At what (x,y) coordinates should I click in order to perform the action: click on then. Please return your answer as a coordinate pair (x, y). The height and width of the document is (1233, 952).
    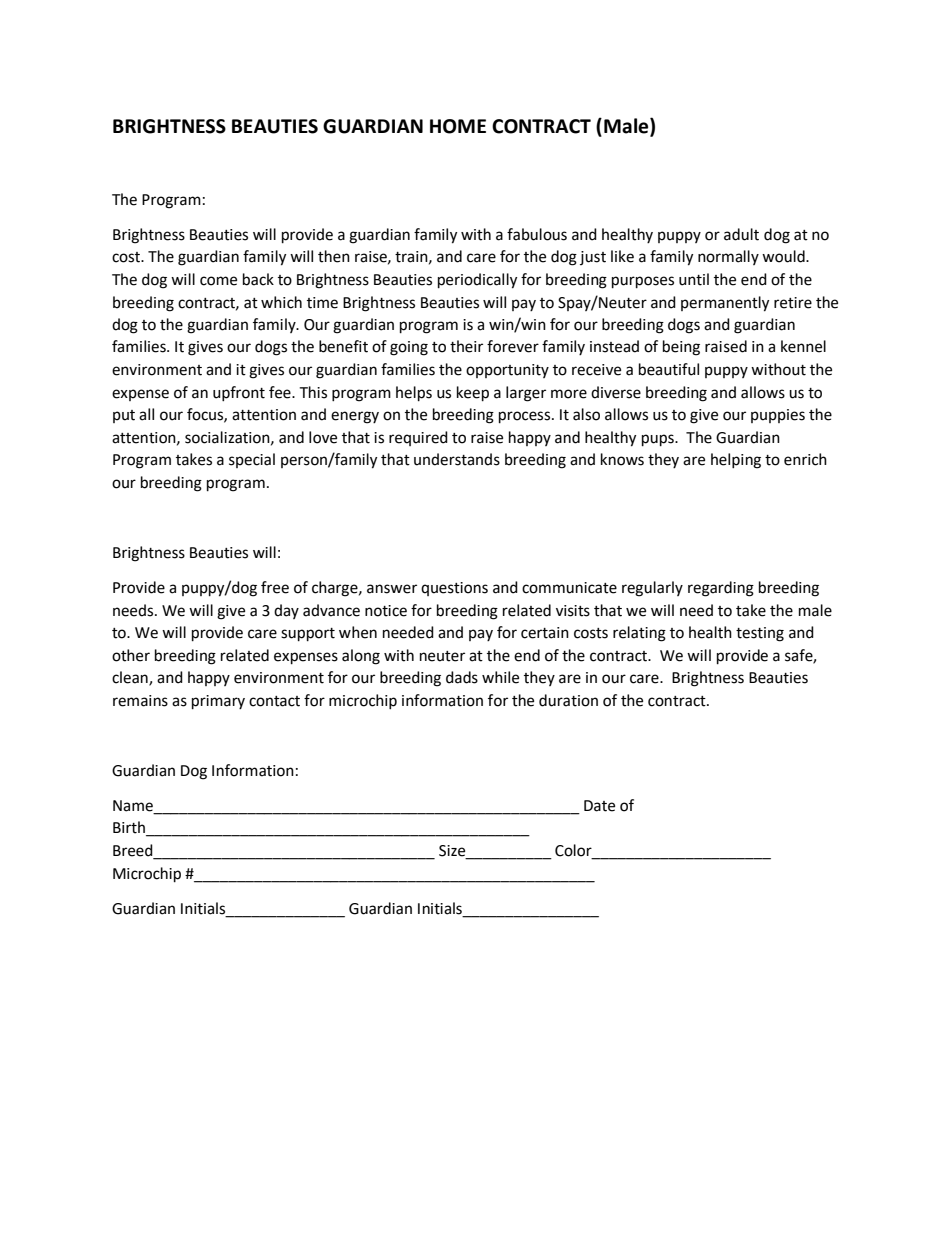
    Looking at the image, I should click on (334, 256).
